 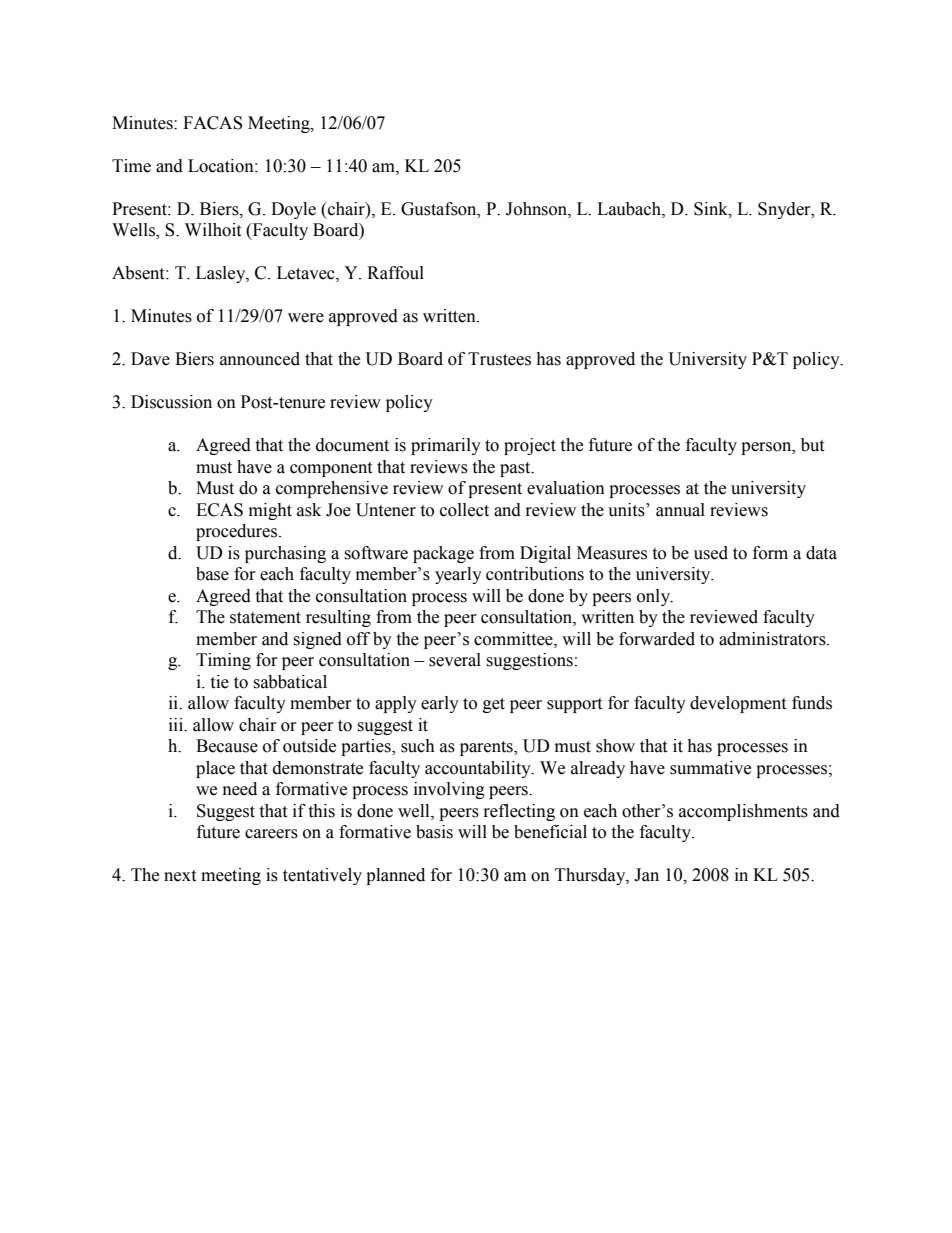 What do you see at coordinates (293, 210) in the screenshot?
I see `Doyle` at bounding box center [293, 210].
